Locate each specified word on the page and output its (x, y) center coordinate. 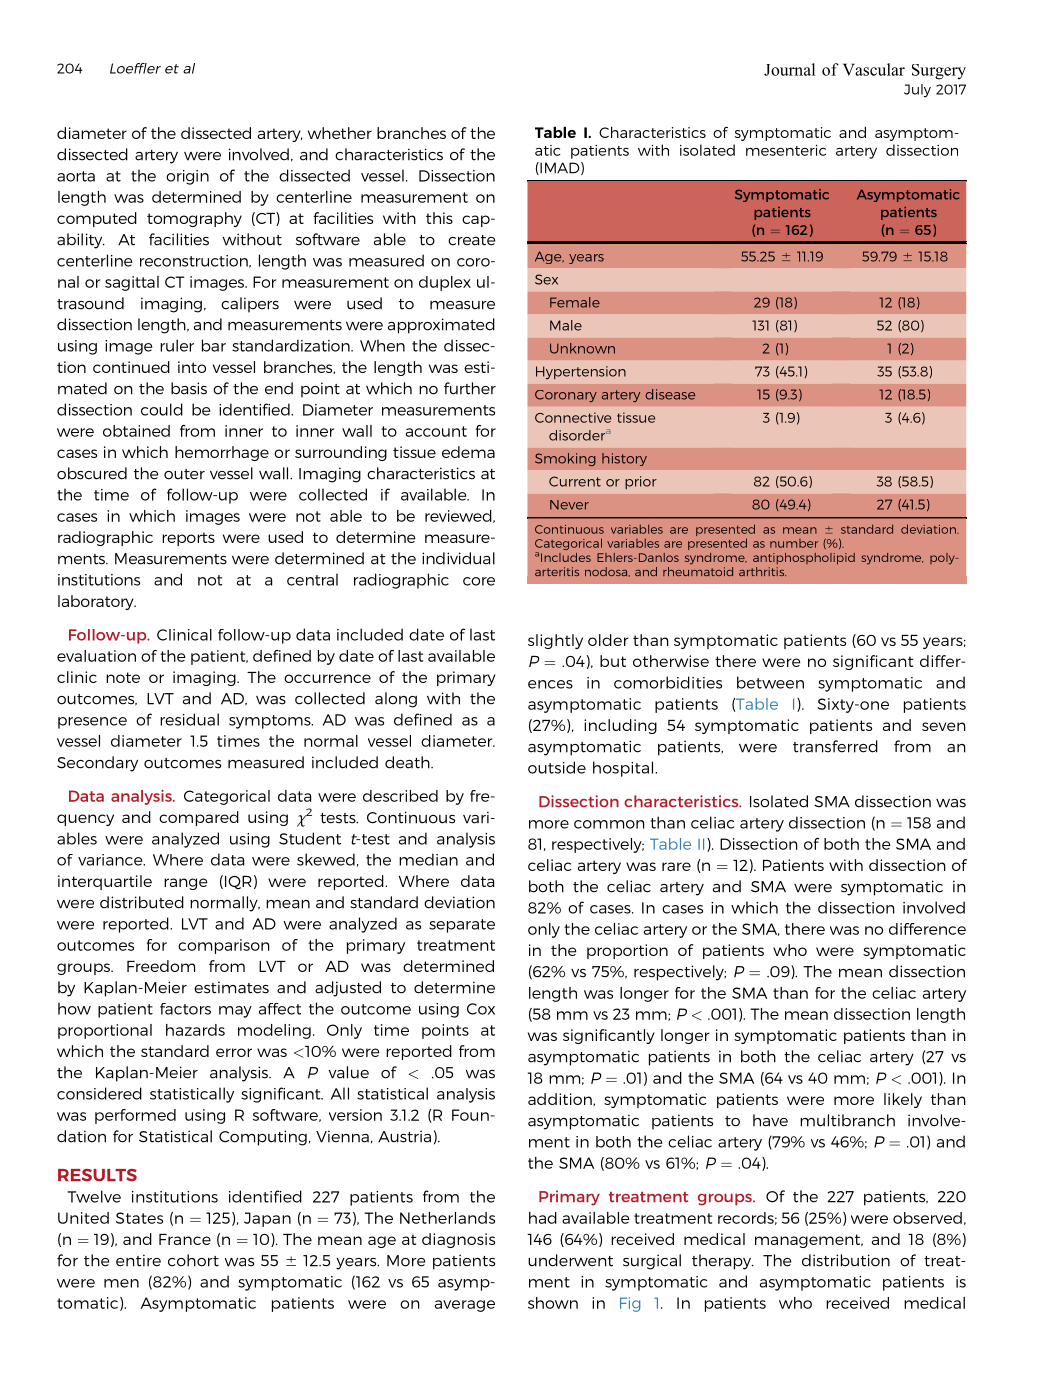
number (794, 543)
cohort (193, 1260)
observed (927, 1218)
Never (569, 505)
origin (187, 177)
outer (184, 474)
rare (676, 866)
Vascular (874, 69)
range (185, 884)
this (439, 218)
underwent (570, 1260)
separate (462, 926)
